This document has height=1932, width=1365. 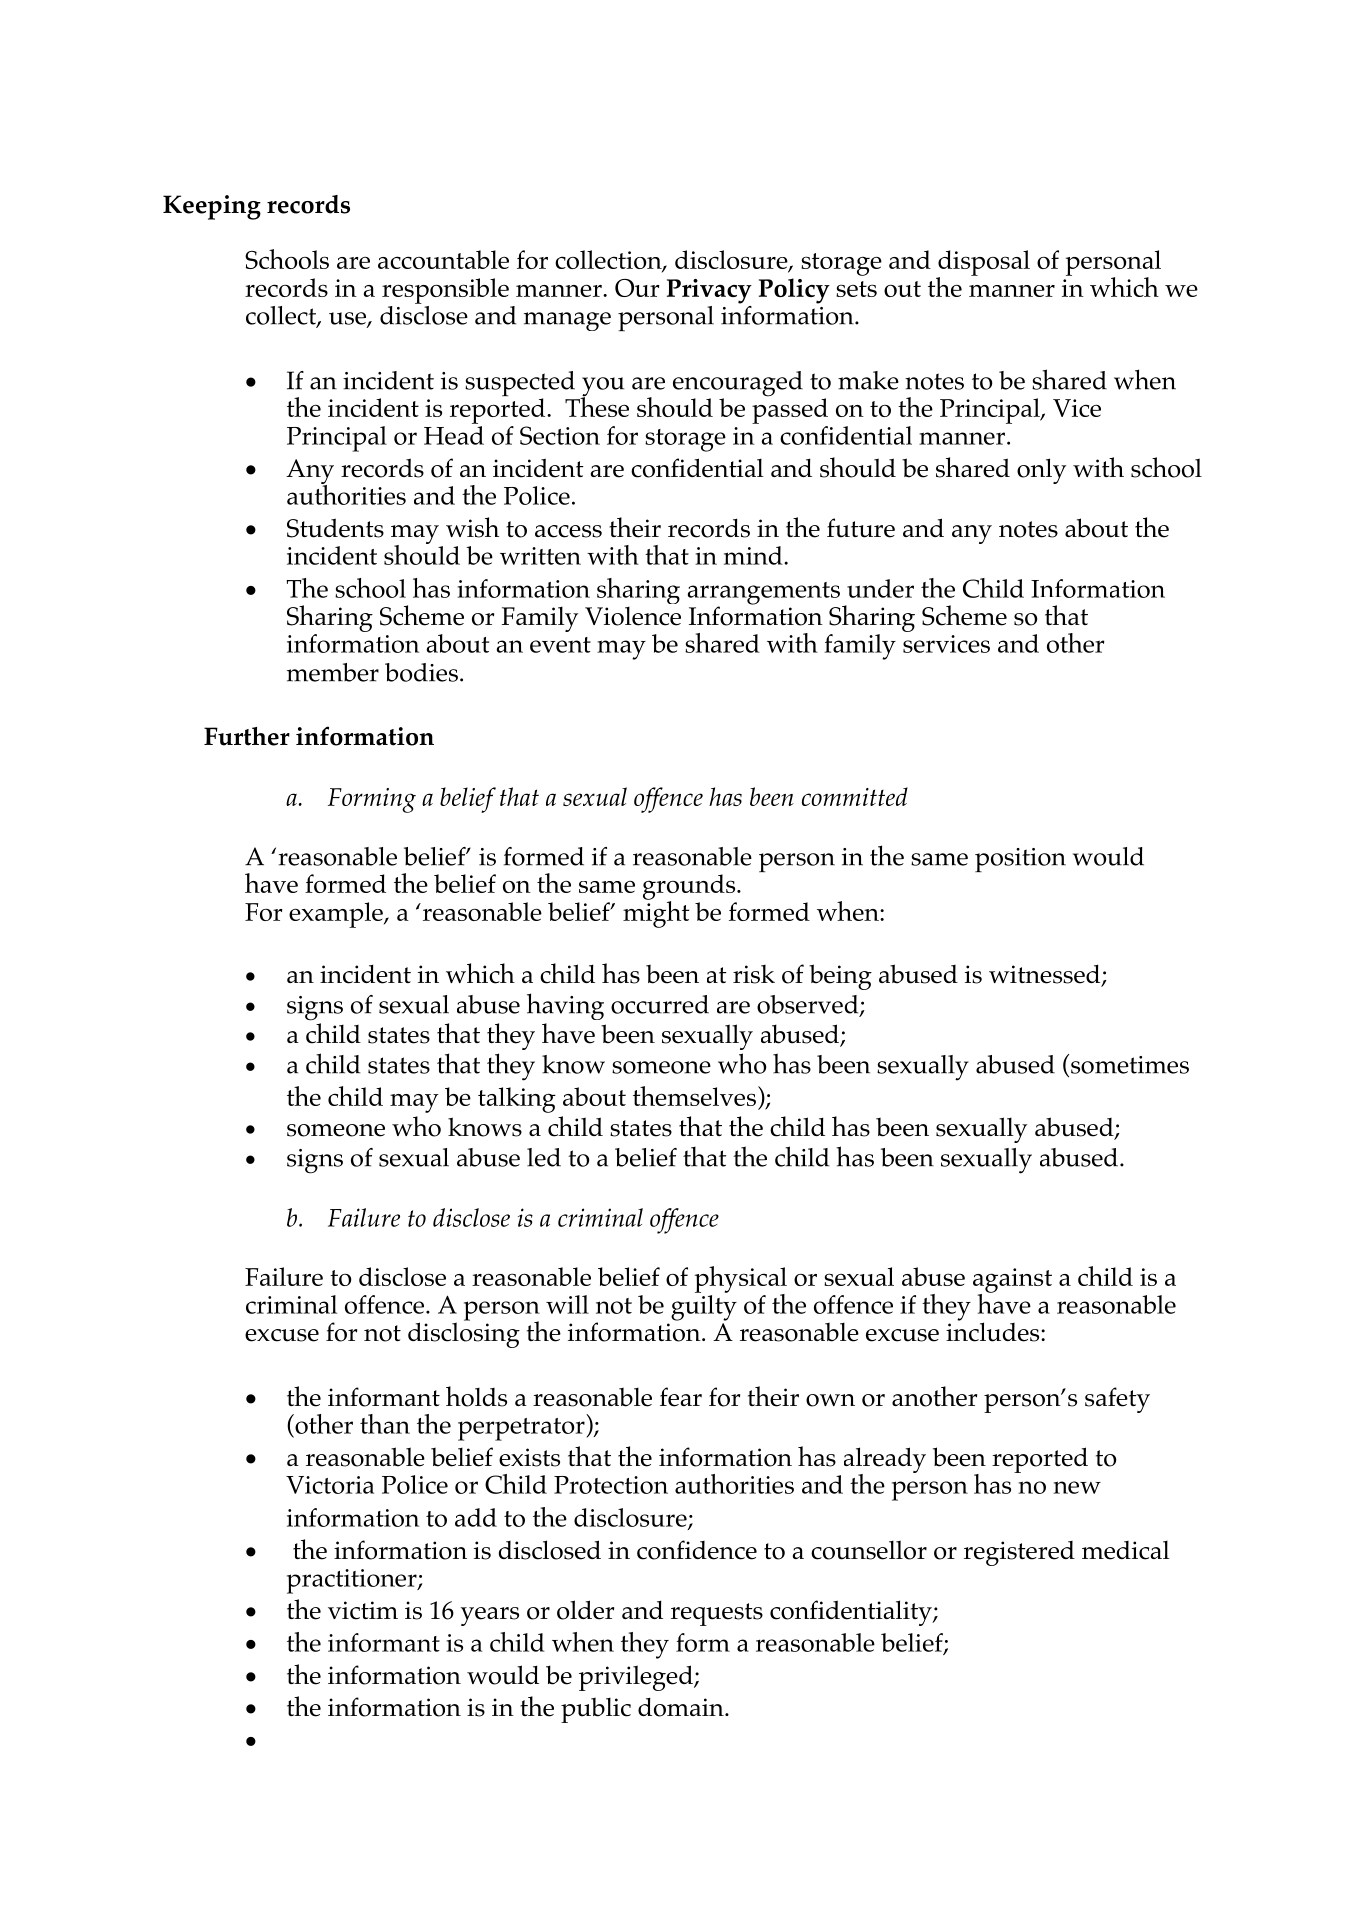 What do you see at coordinates (363, 1610) in the document?
I see `victim` at bounding box center [363, 1610].
